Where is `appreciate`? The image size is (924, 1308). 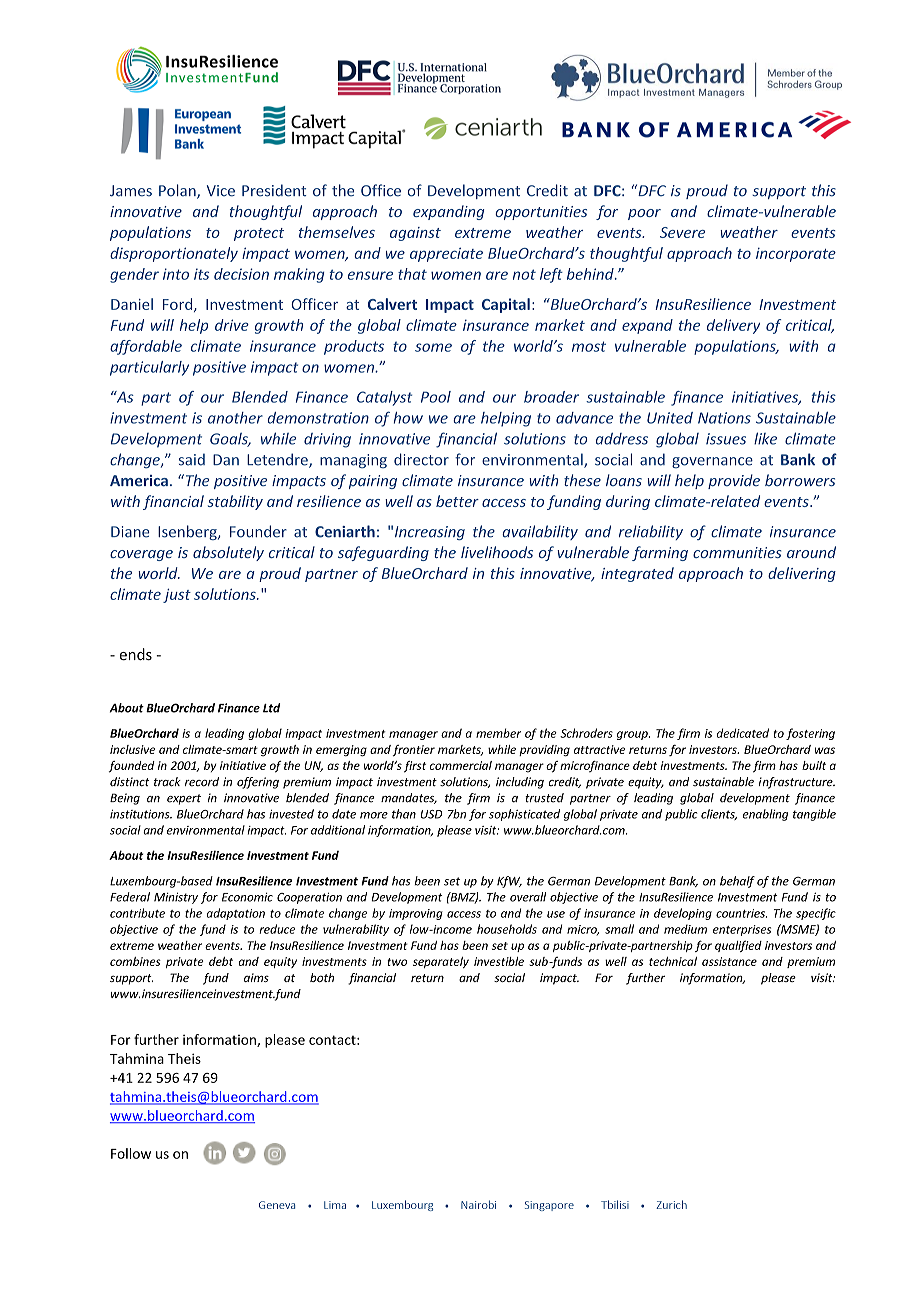 appreciate is located at coordinates (446, 255).
